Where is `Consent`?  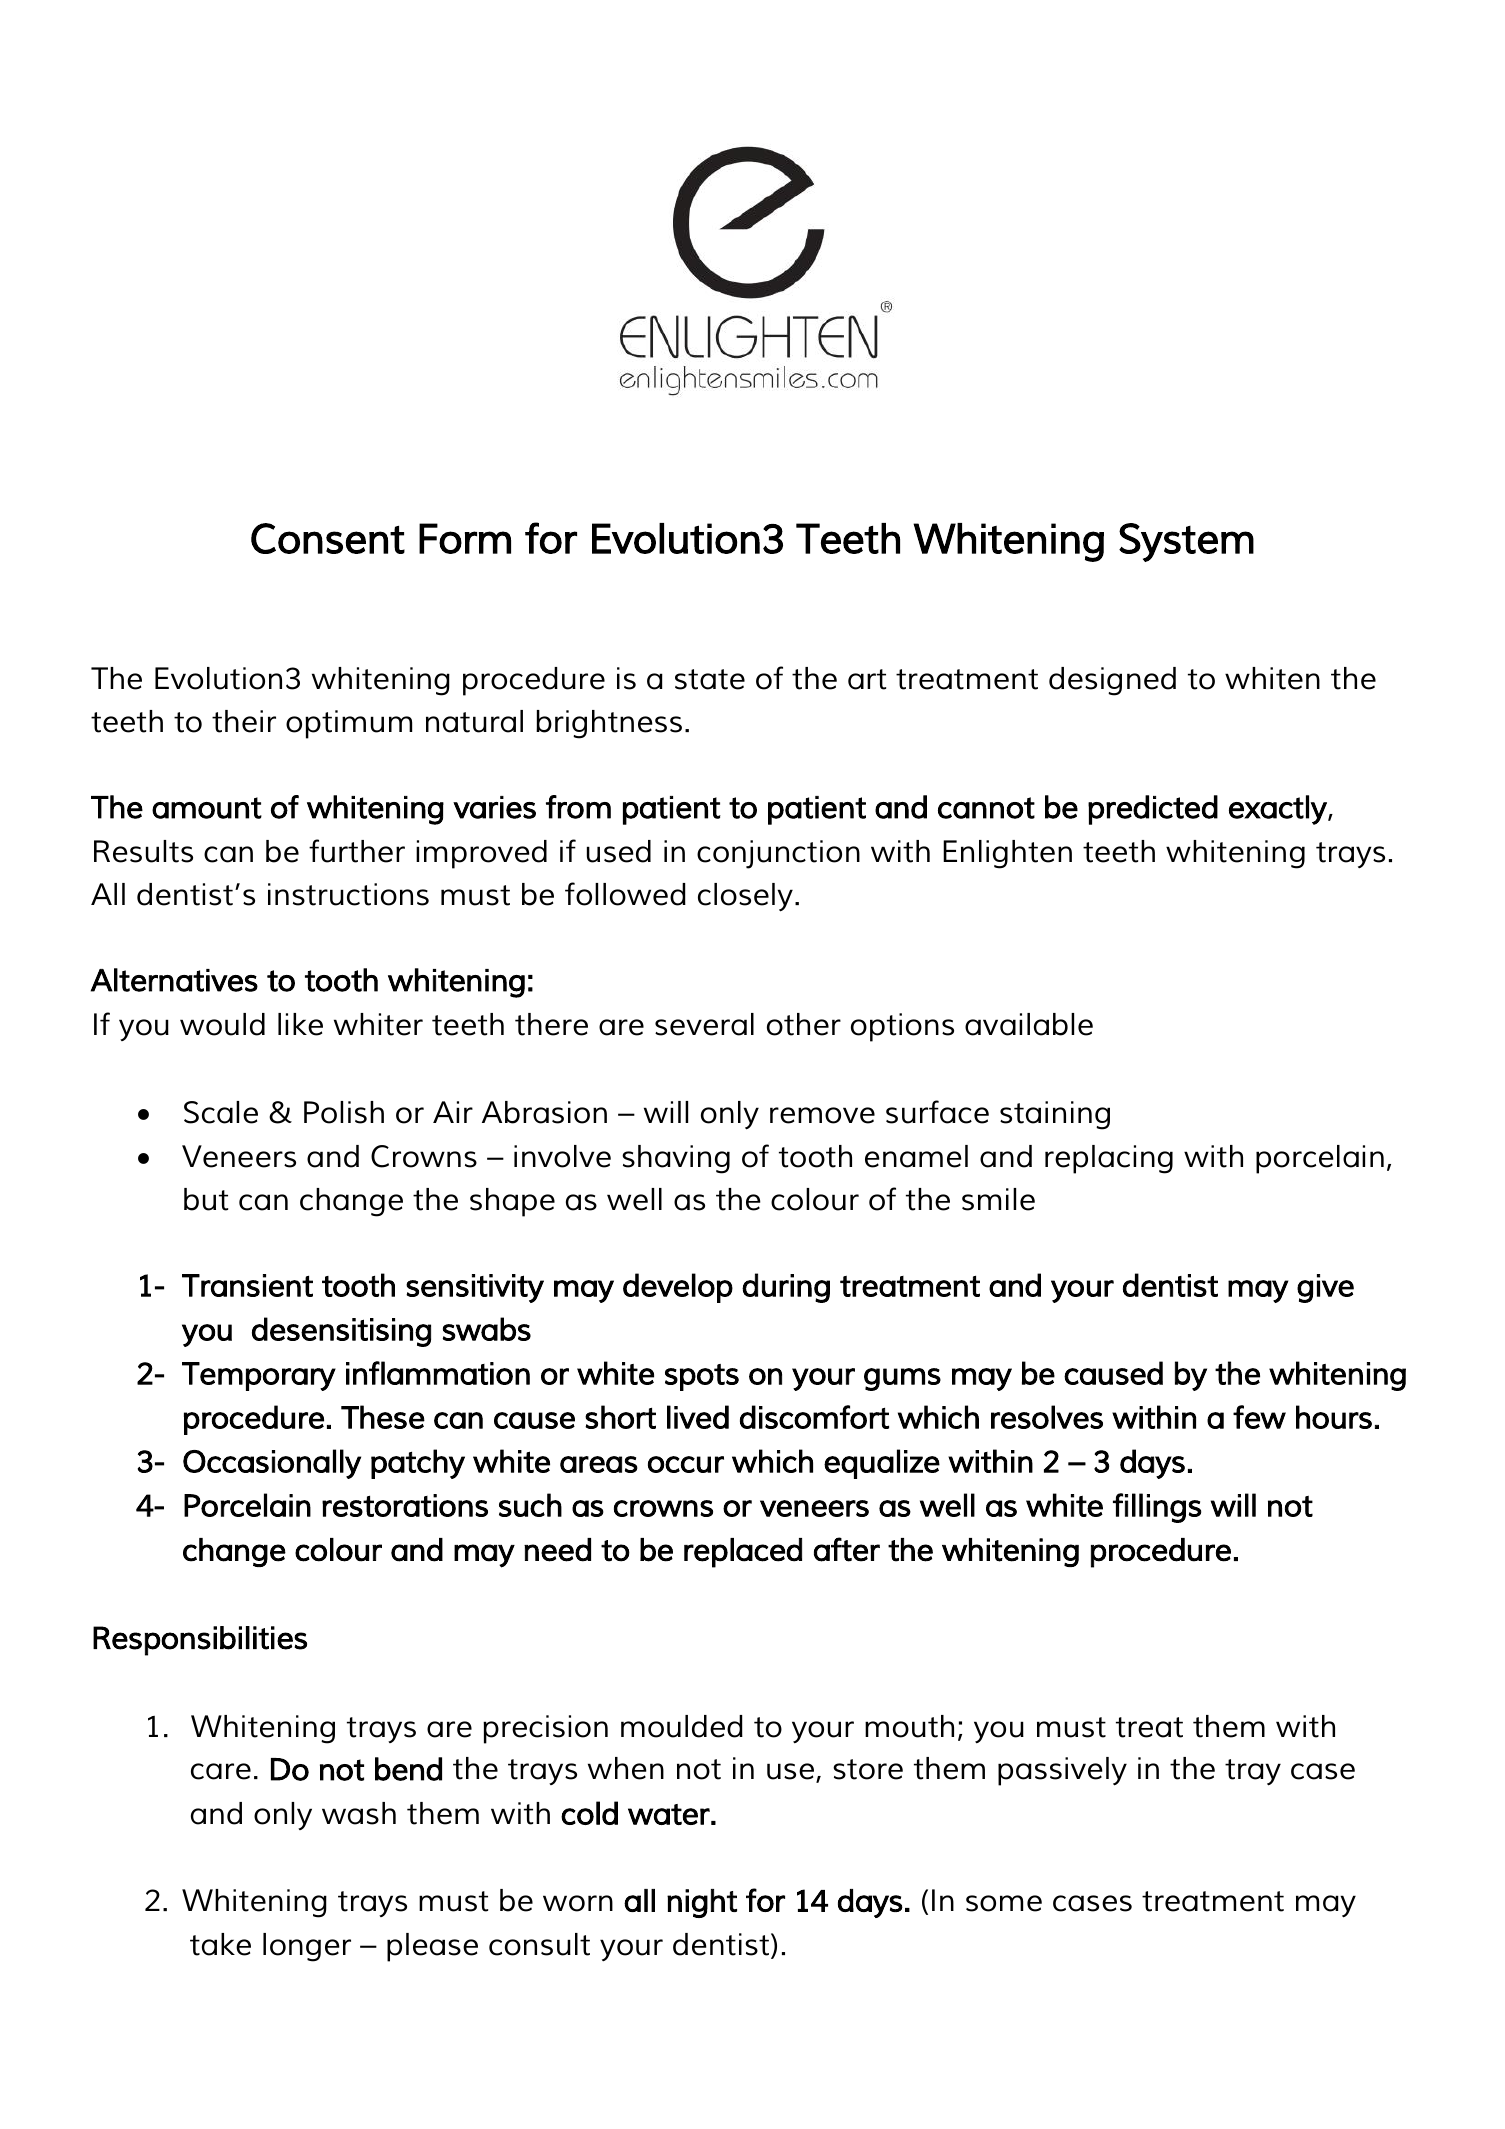 Consent is located at coordinates (328, 538).
